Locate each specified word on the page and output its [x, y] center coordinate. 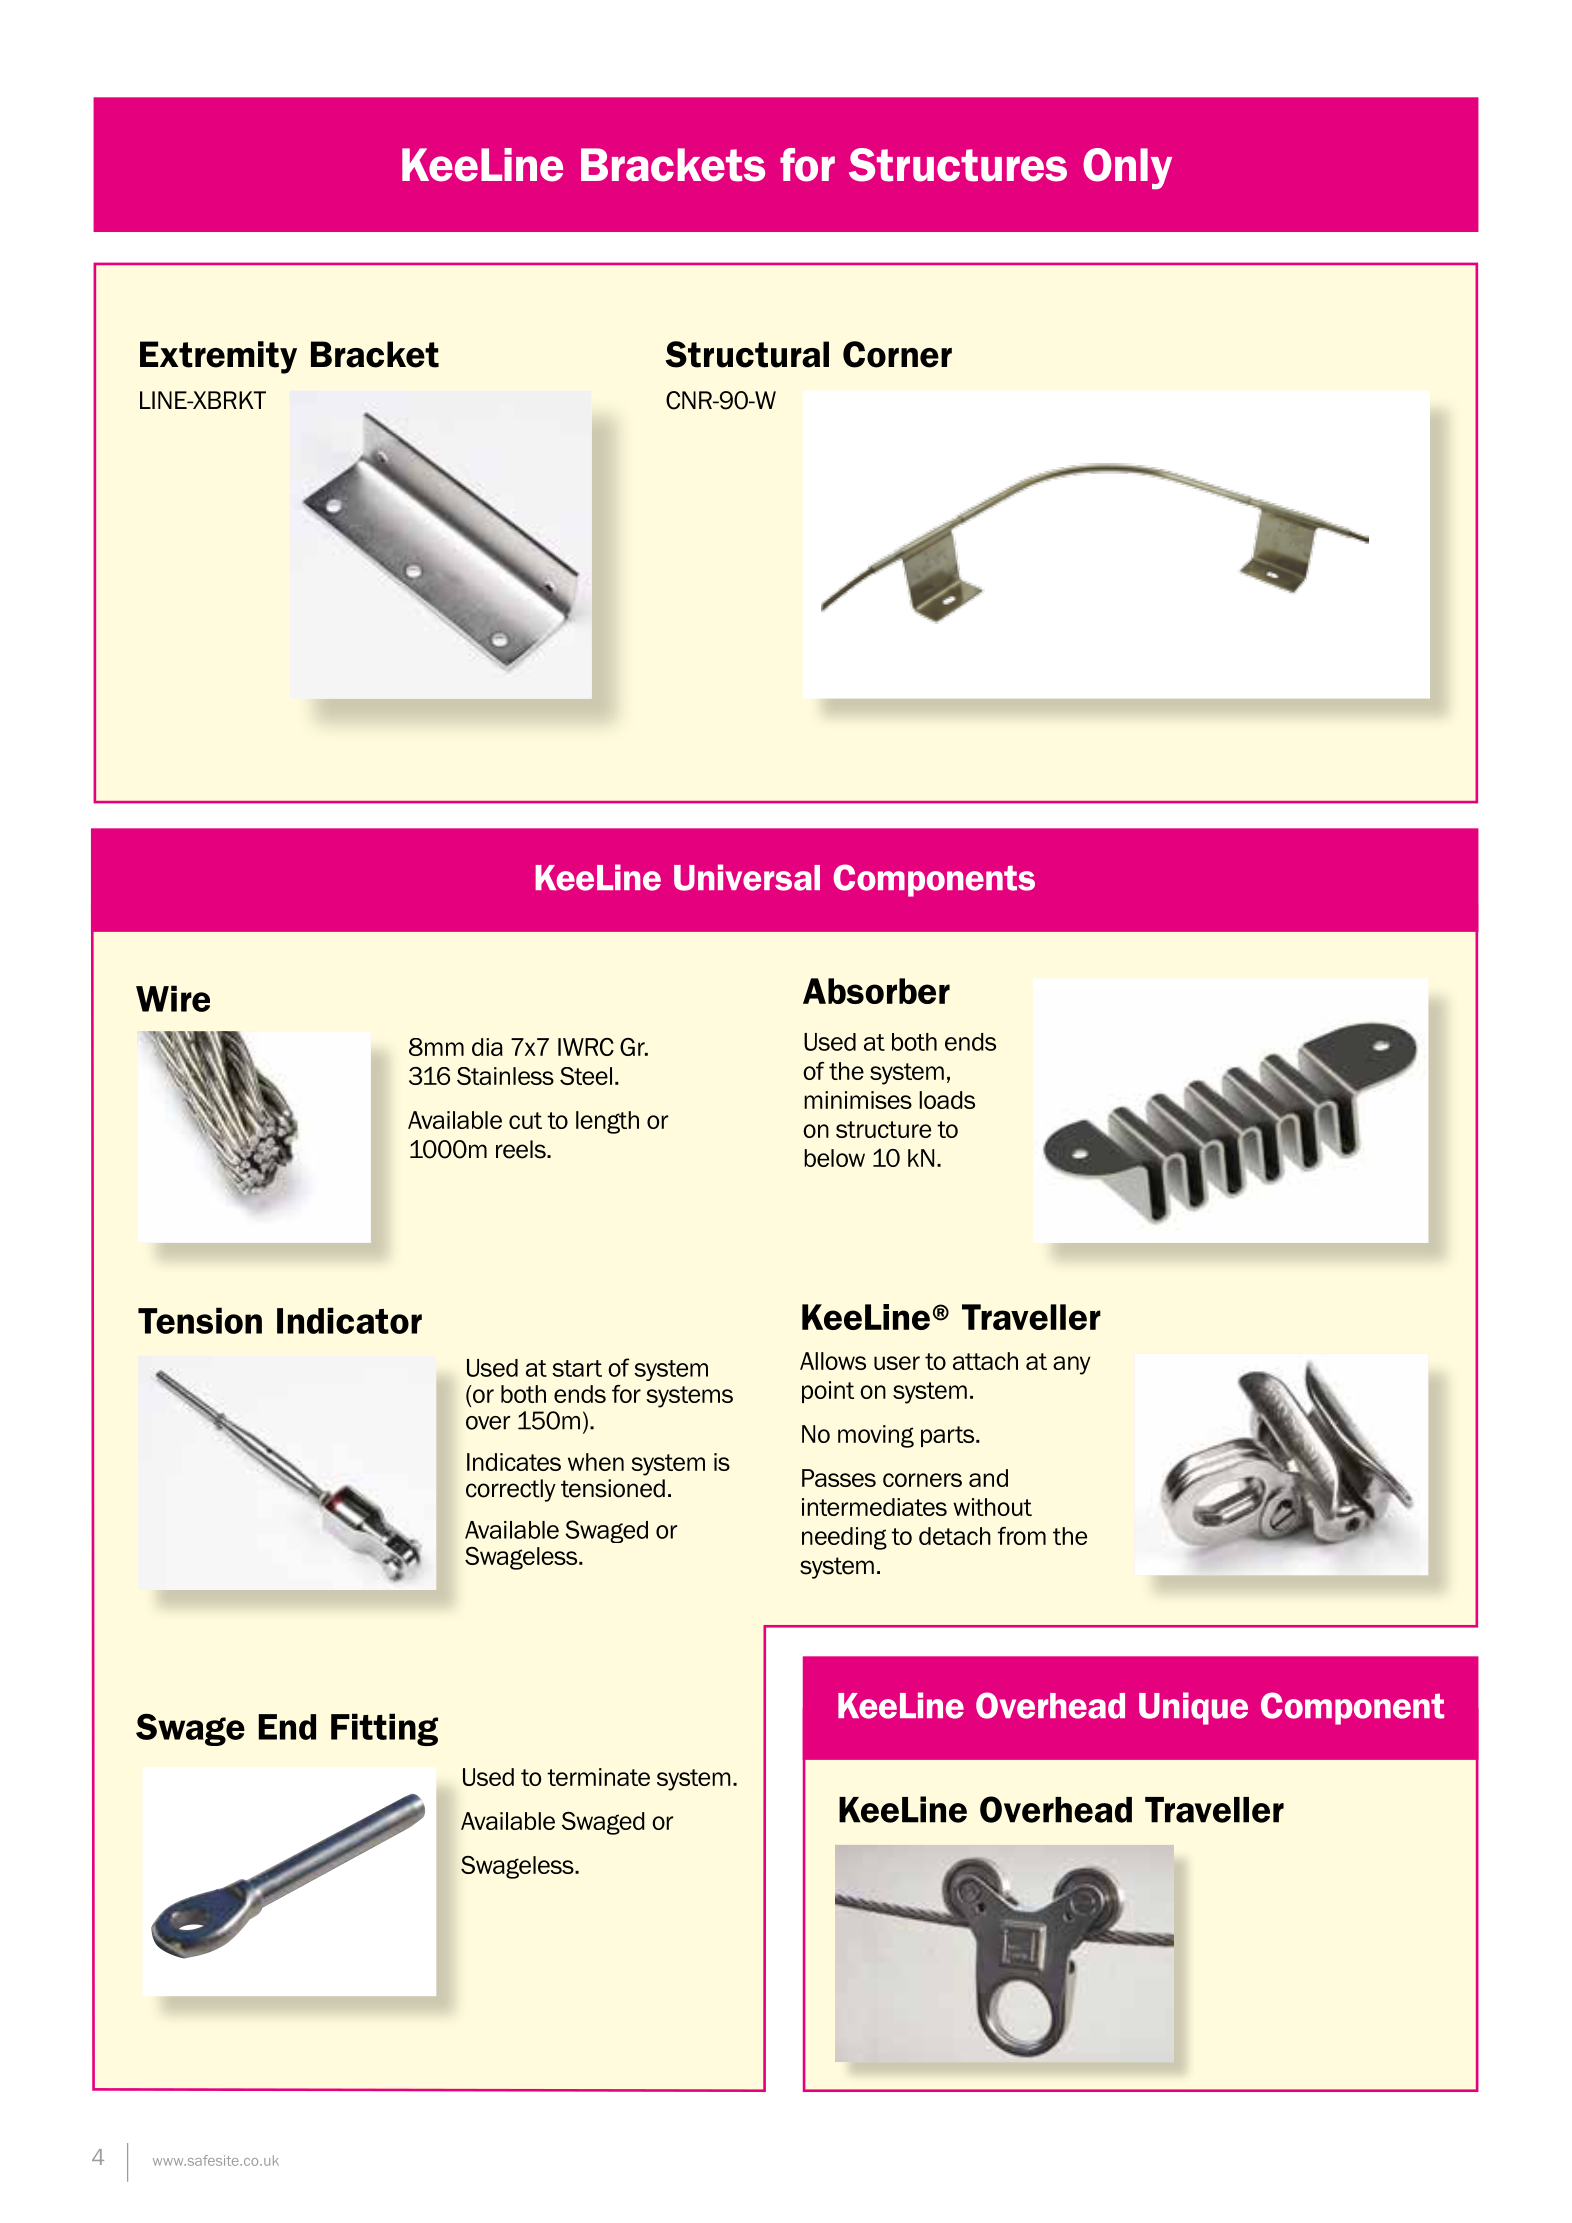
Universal [747, 877]
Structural [747, 354]
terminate [598, 1777]
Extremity [218, 357]
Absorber [876, 991]
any [1071, 1365]
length [607, 1122]
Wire [173, 998]
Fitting [384, 1729]
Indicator [349, 1320]
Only [1127, 169]
